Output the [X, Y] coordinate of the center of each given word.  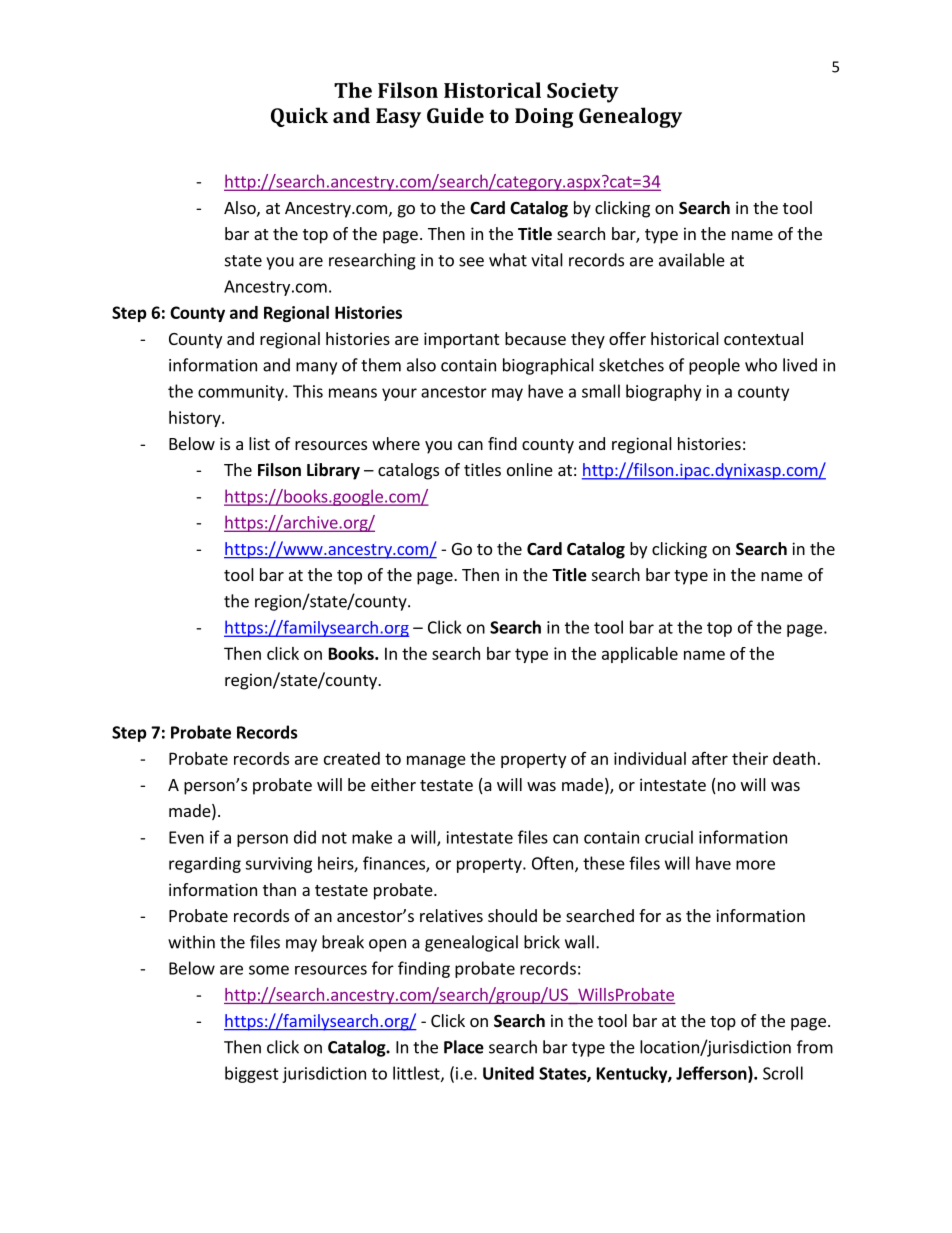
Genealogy [630, 117]
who [761, 365]
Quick [299, 117]
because [535, 338]
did [305, 837]
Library [333, 471]
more [755, 865]
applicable [640, 655]
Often [552, 863]
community [242, 393]
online [530, 469]
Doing [544, 118]
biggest [252, 1074]
